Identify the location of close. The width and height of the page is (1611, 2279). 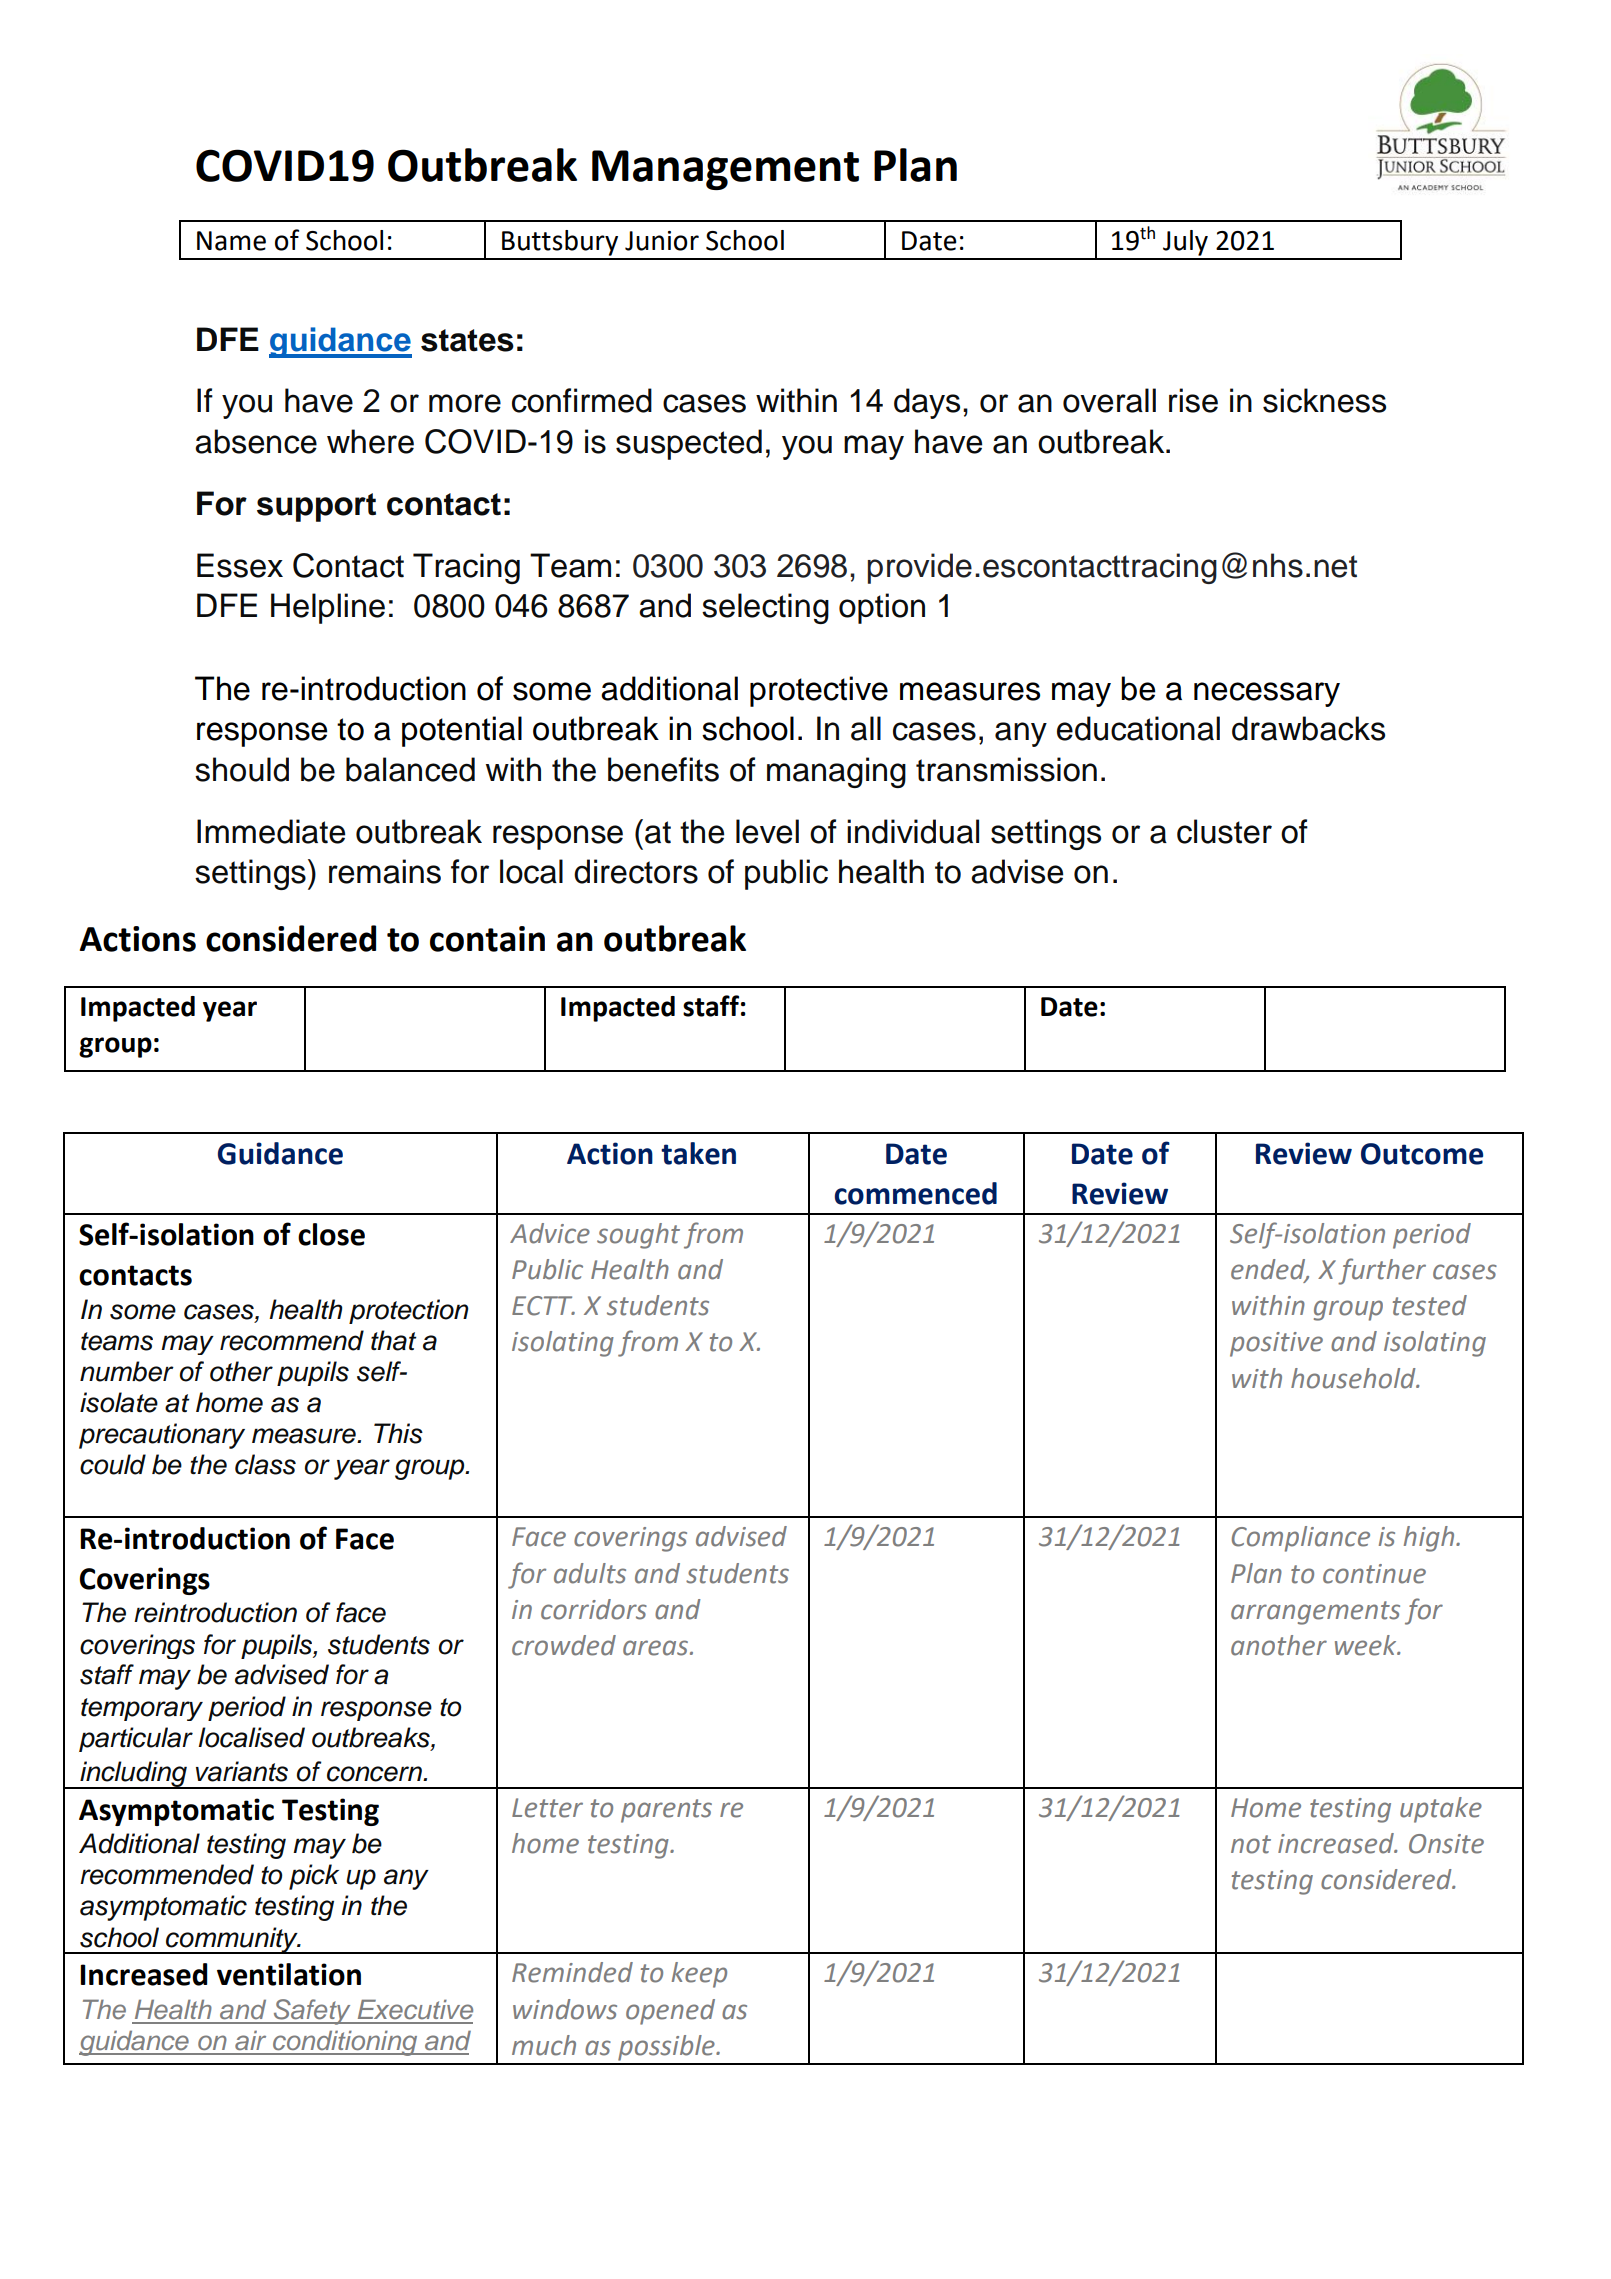
(331, 1234).
